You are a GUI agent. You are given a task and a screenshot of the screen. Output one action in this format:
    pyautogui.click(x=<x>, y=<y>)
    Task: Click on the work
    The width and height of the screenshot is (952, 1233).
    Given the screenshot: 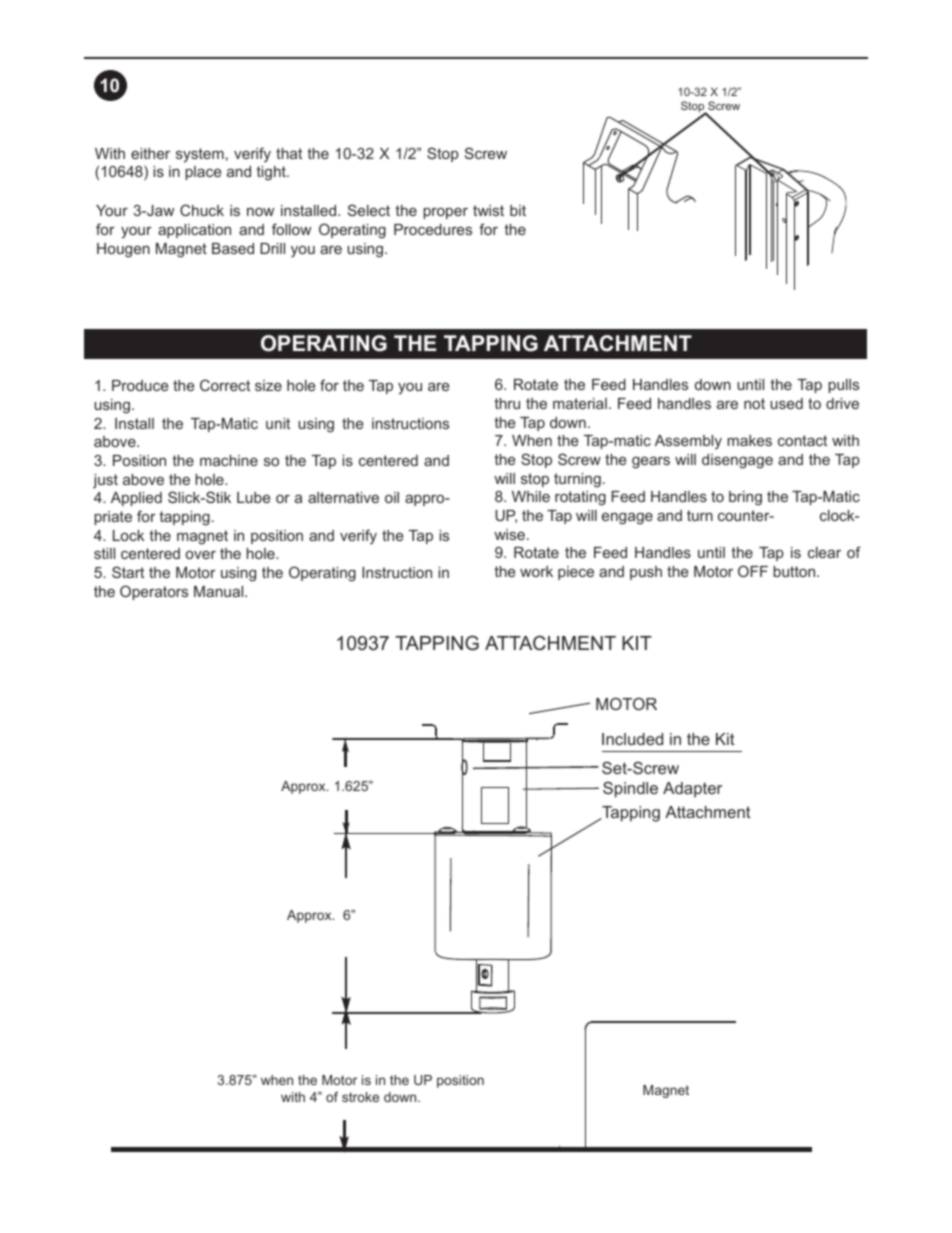 What is the action you would take?
    pyautogui.click(x=536, y=571)
